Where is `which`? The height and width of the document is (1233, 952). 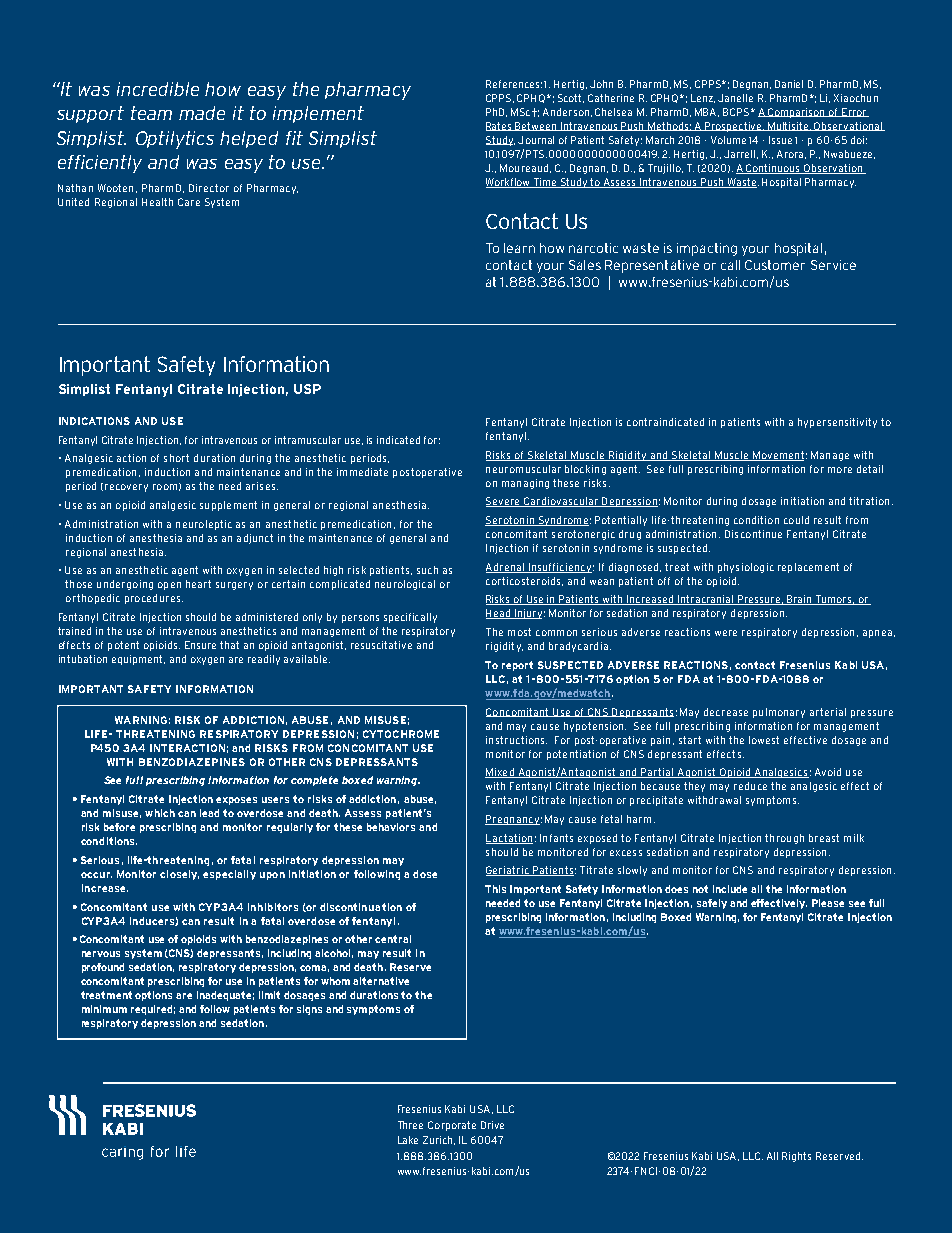 which is located at coordinates (160, 813).
